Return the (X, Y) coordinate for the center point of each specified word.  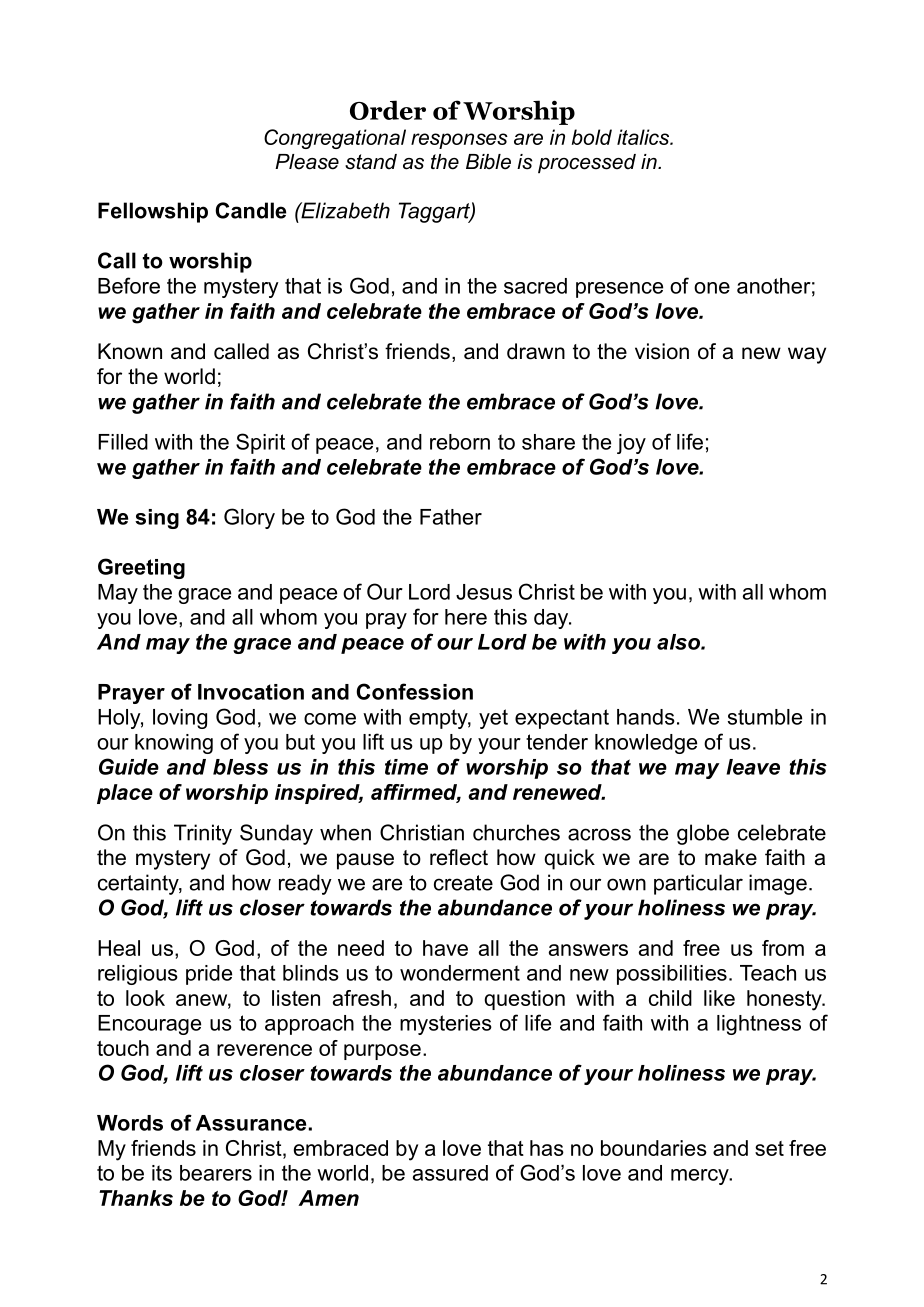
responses (459, 141)
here (466, 617)
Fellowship (153, 212)
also (679, 642)
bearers (216, 1173)
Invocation (251, 692)
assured (450, 1173)
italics (644, 137)
